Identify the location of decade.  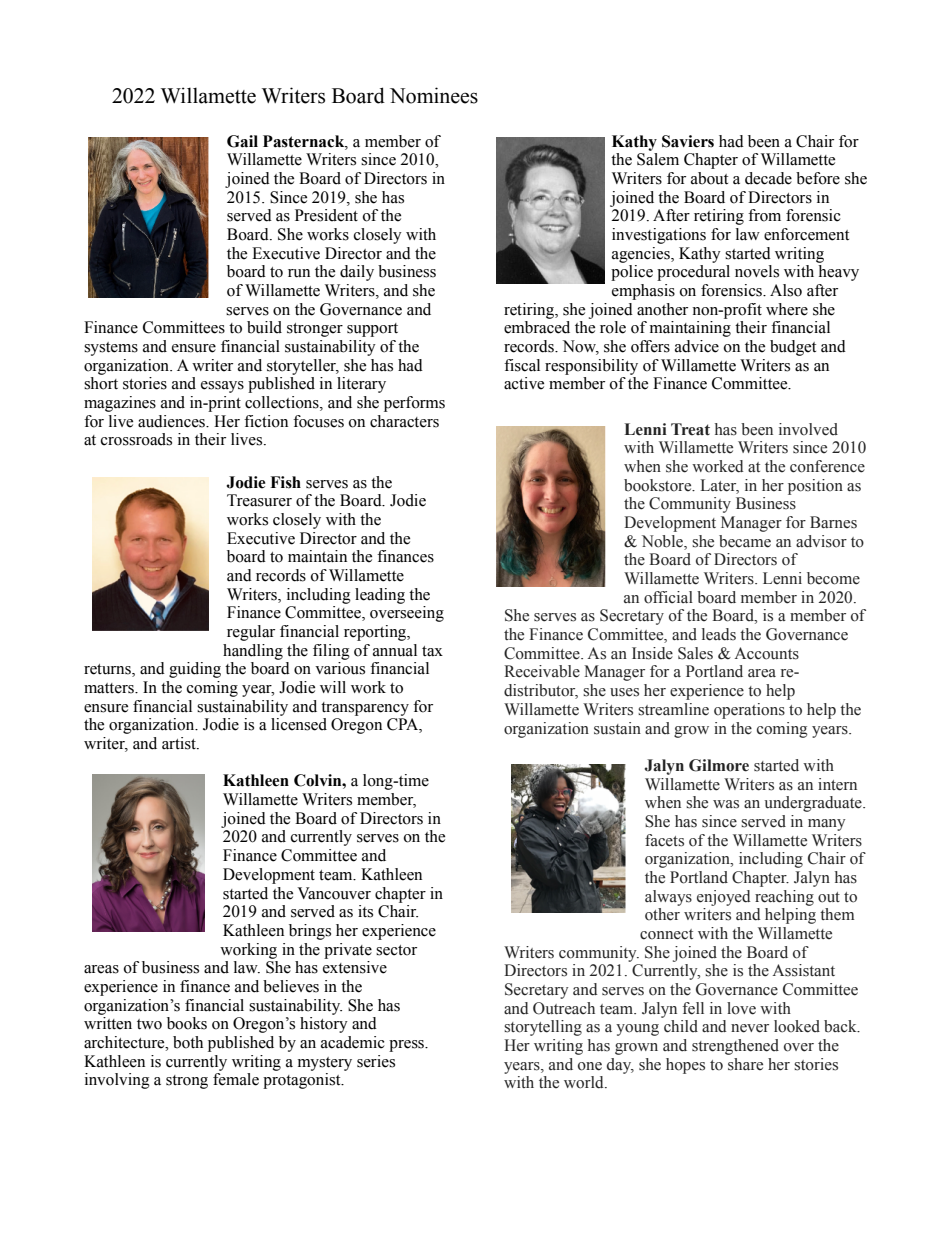
(768, 178).
